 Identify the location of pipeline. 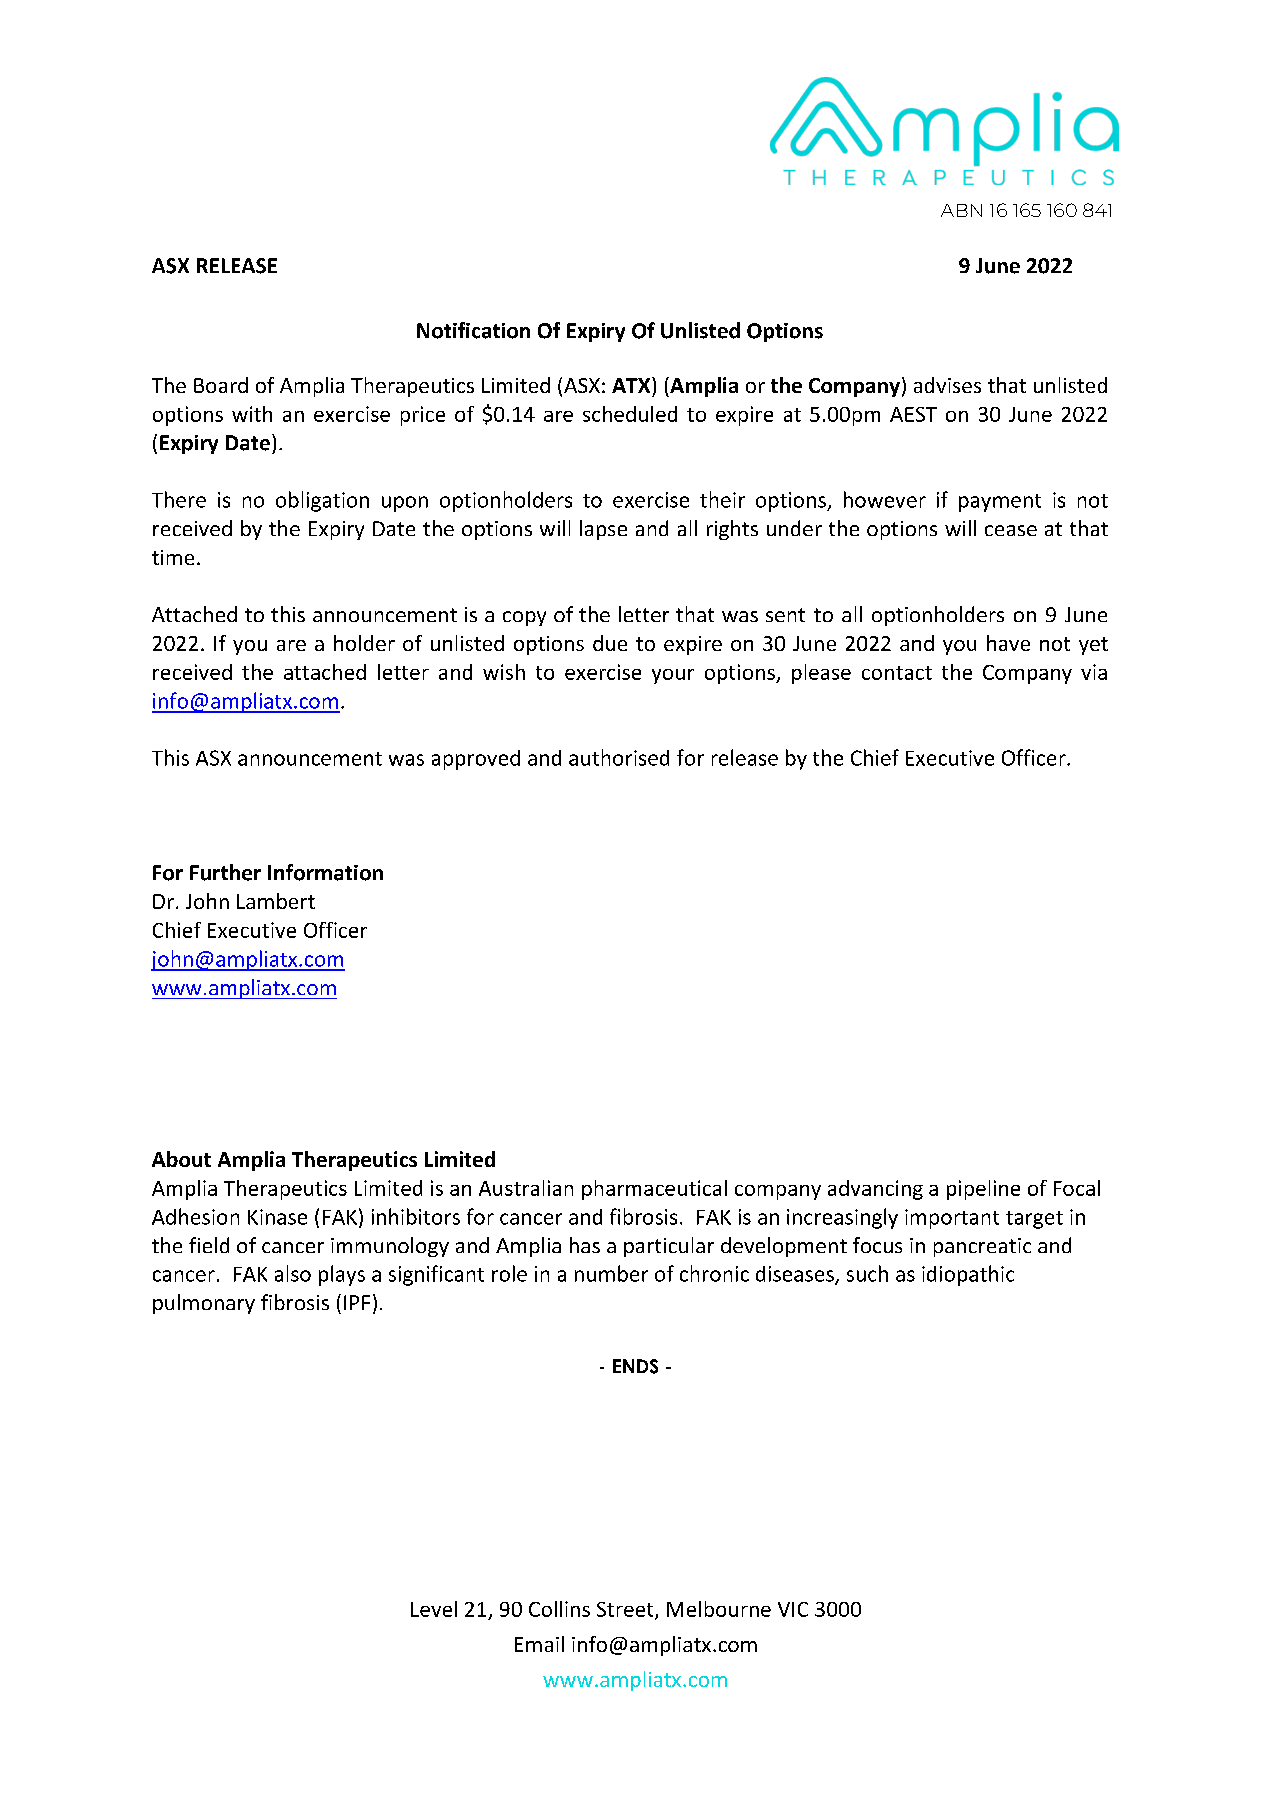
(983, 1190).
